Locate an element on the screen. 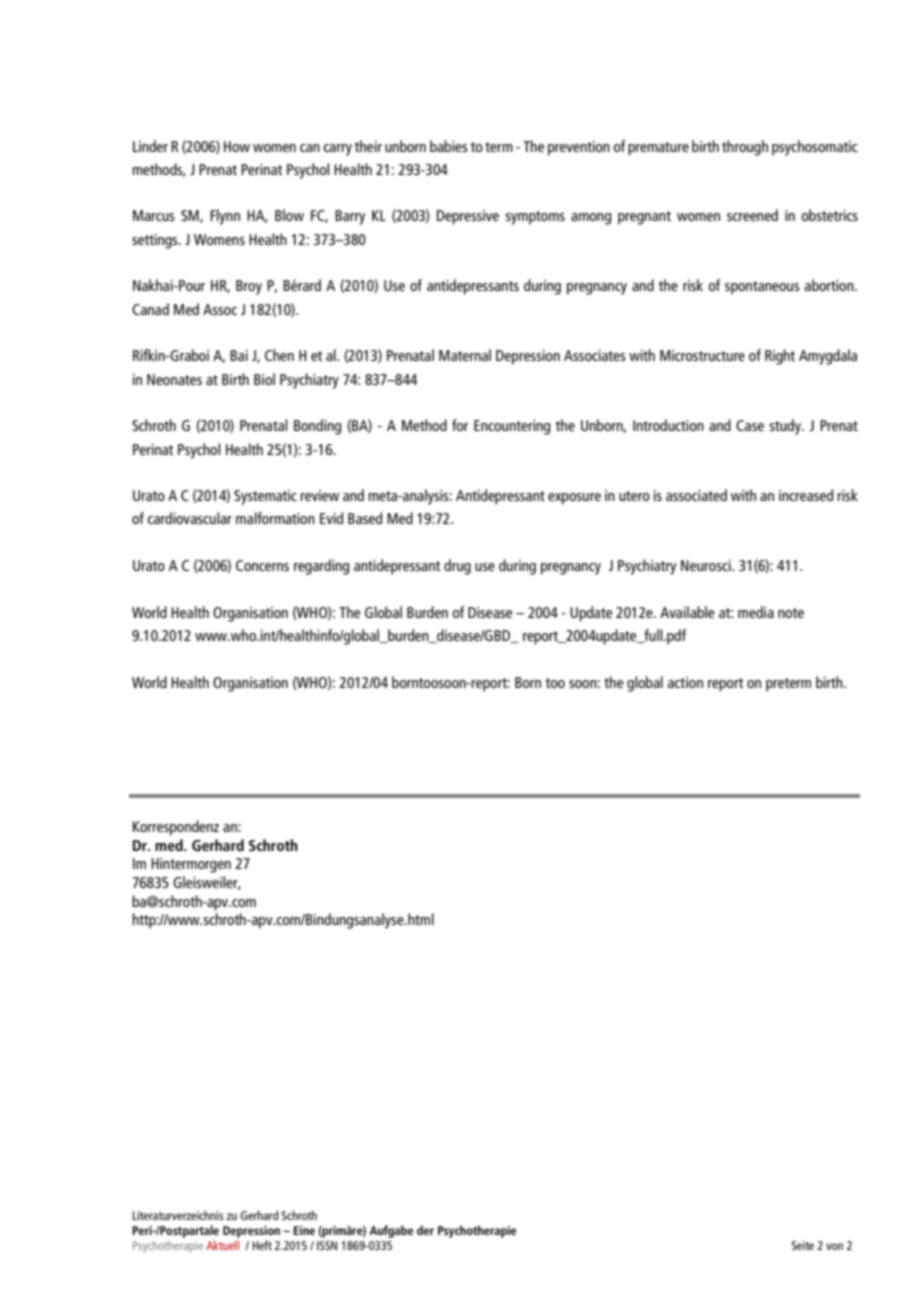  through is located at coordinates (745, 148).
